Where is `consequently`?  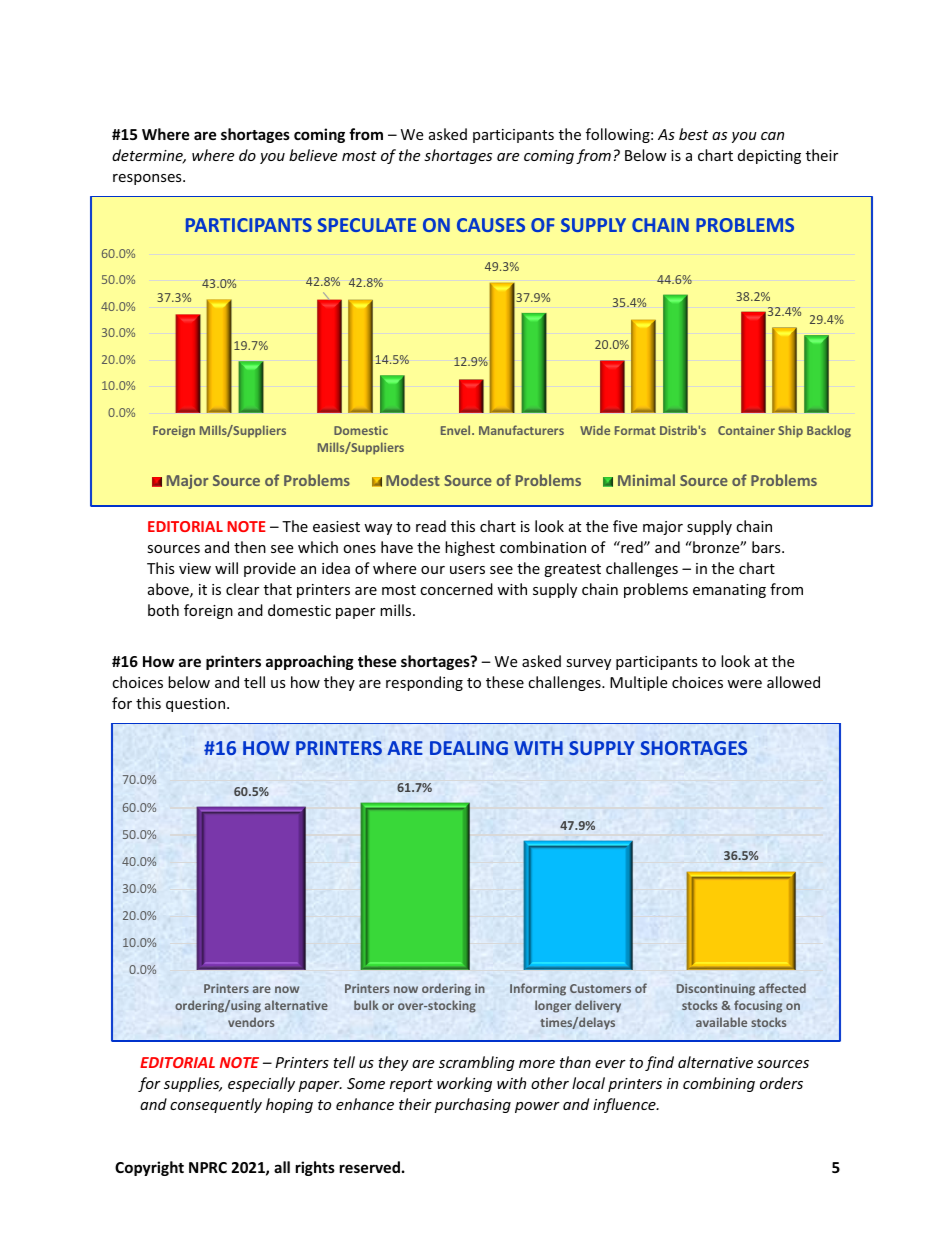
consequently is located at coordinates (216, 1105).
